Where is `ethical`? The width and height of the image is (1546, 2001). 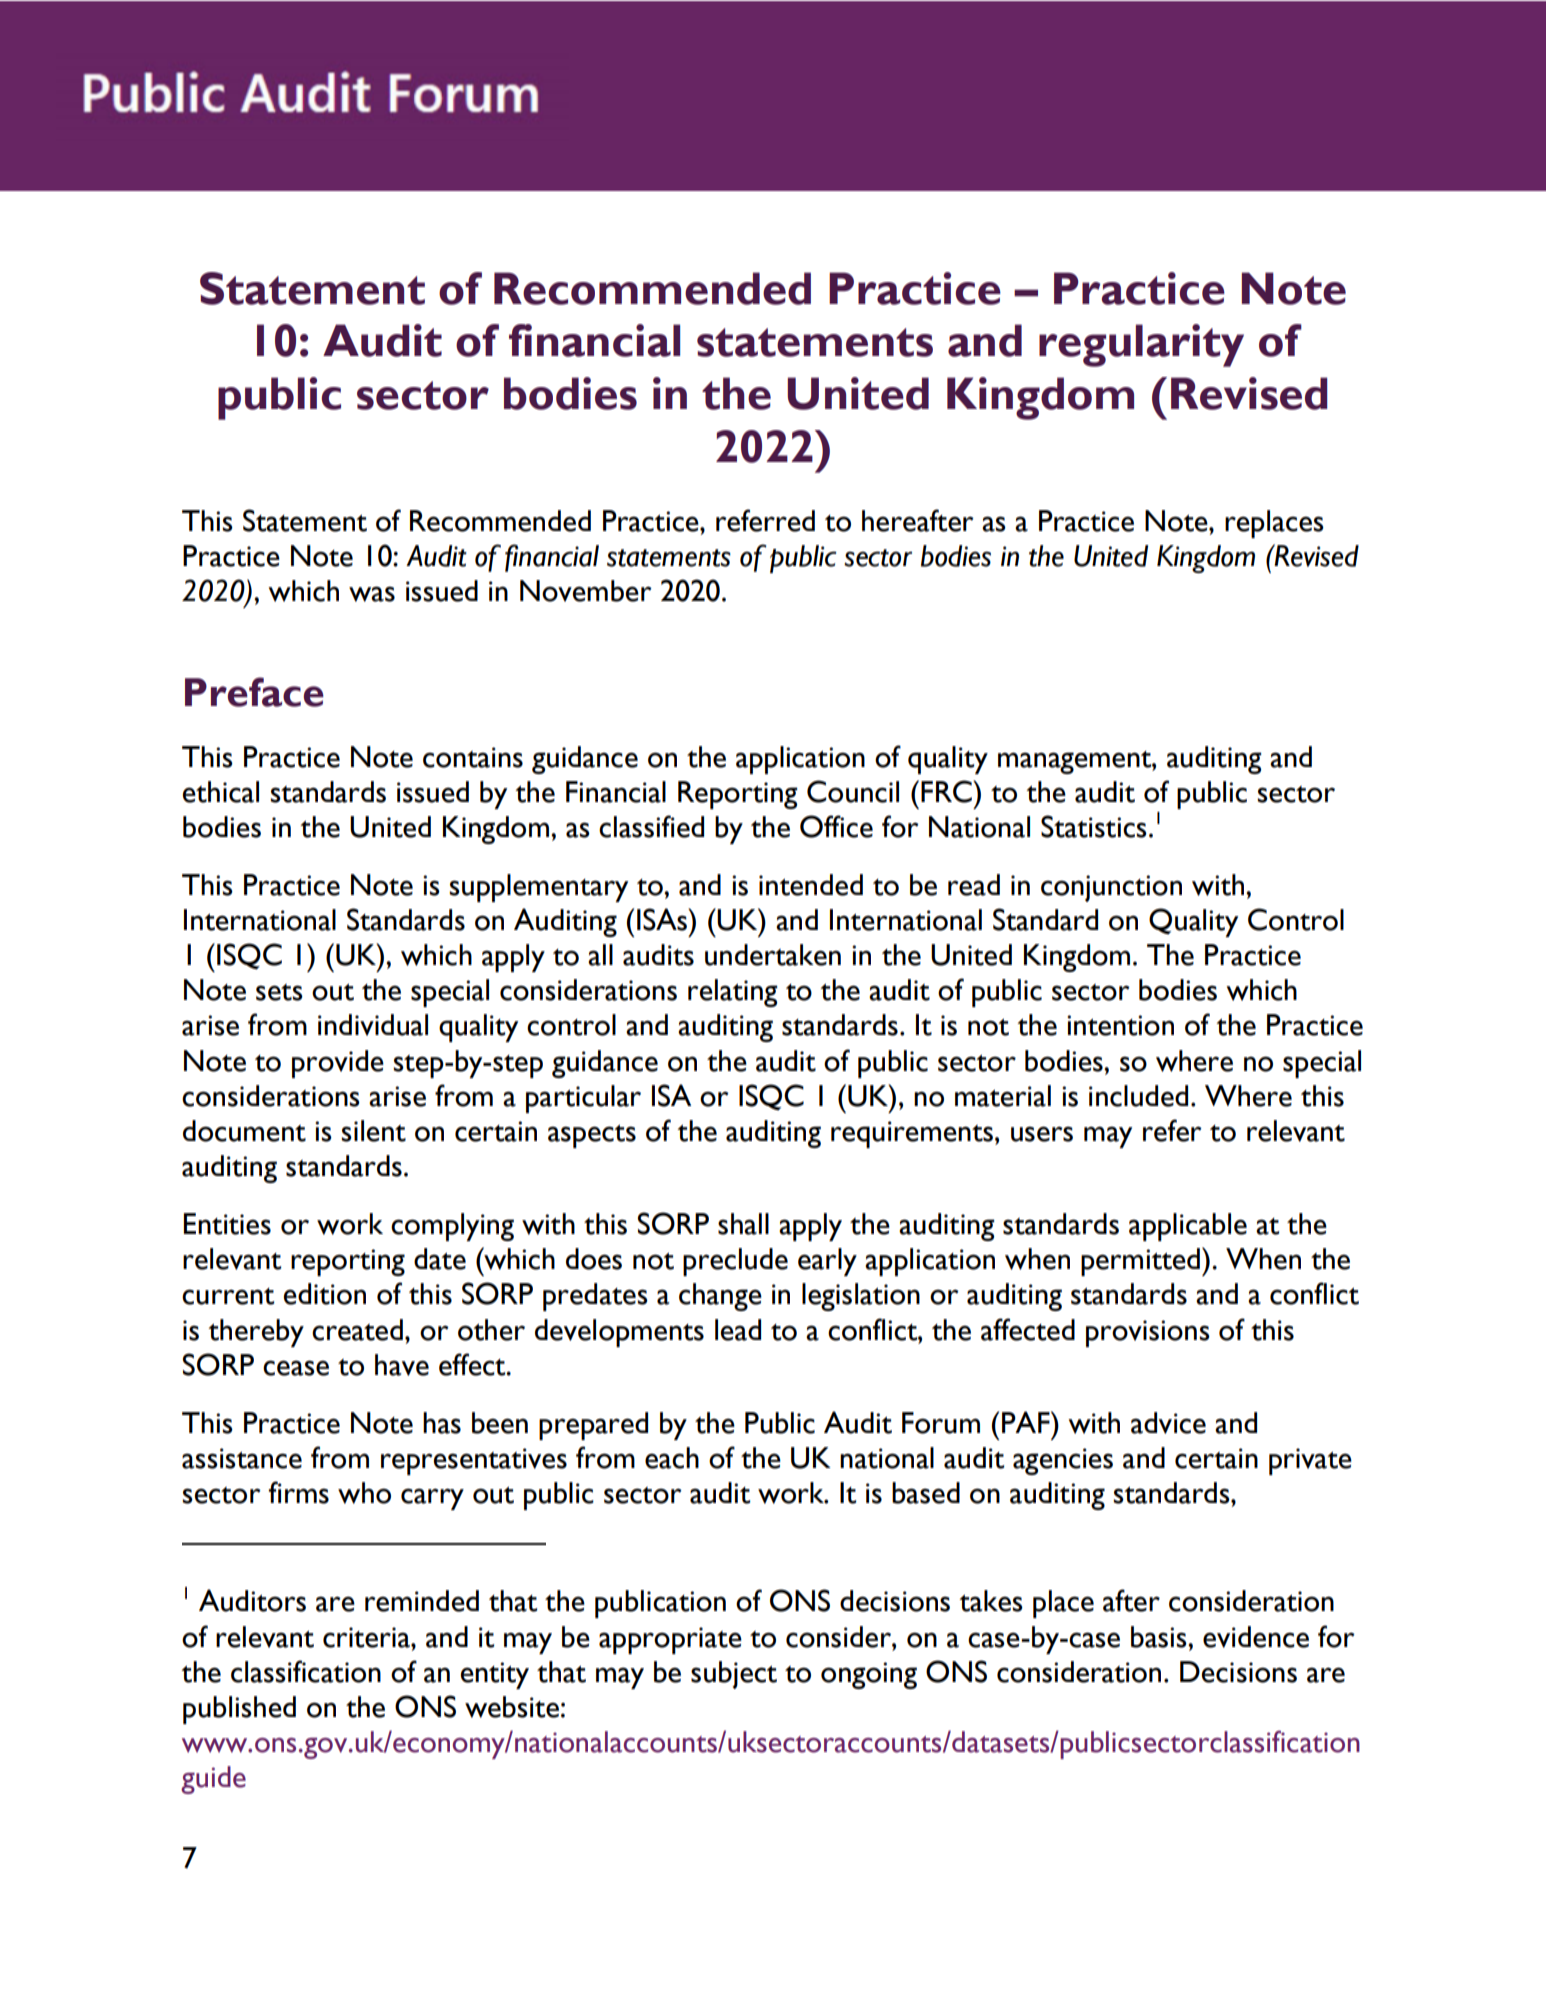
ethical is located at coordinates (221, 792).
